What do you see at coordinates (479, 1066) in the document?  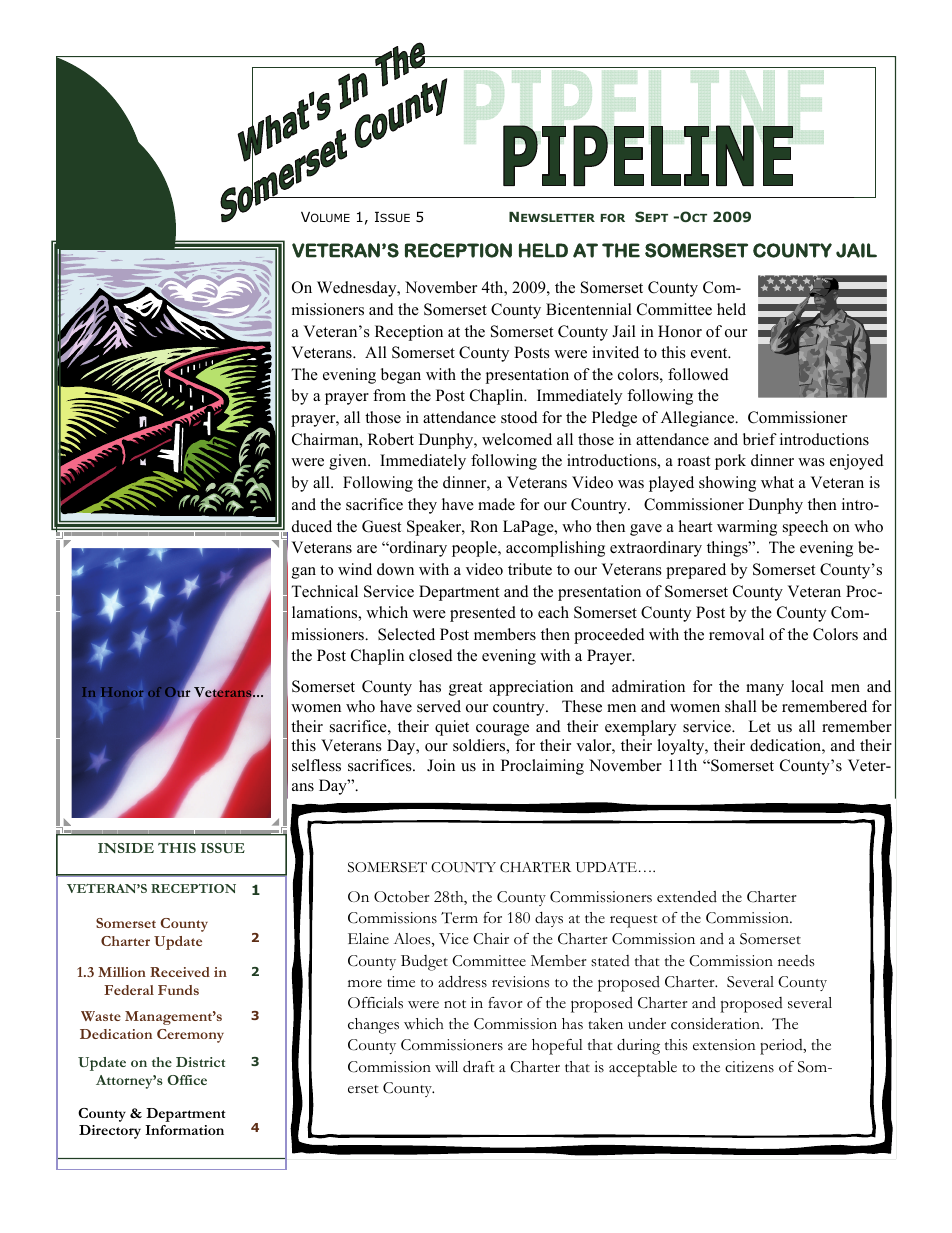 I see `draft` at bounding box center [479, 1066].
